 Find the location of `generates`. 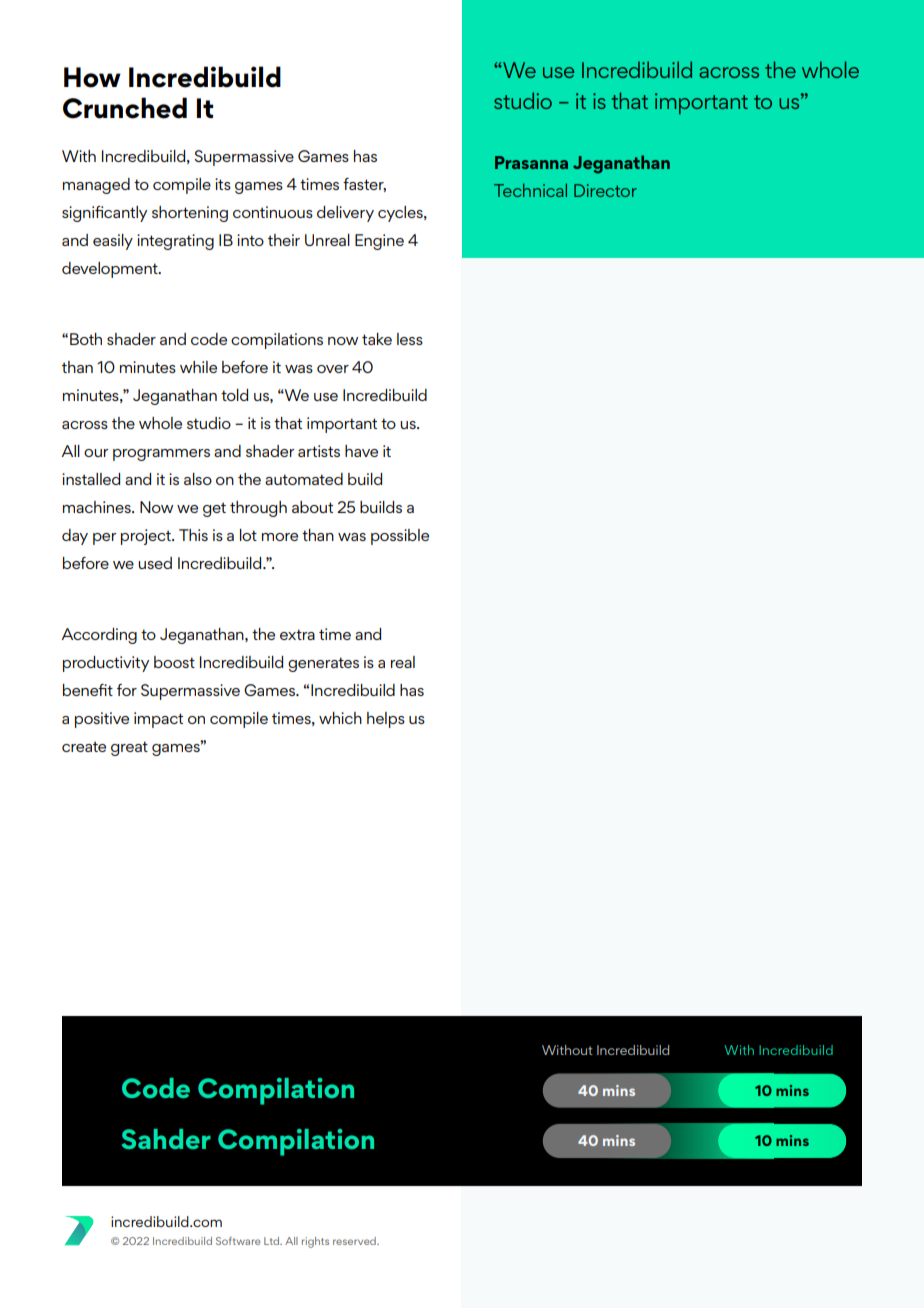

generates is located at coordinates (323, 664).
